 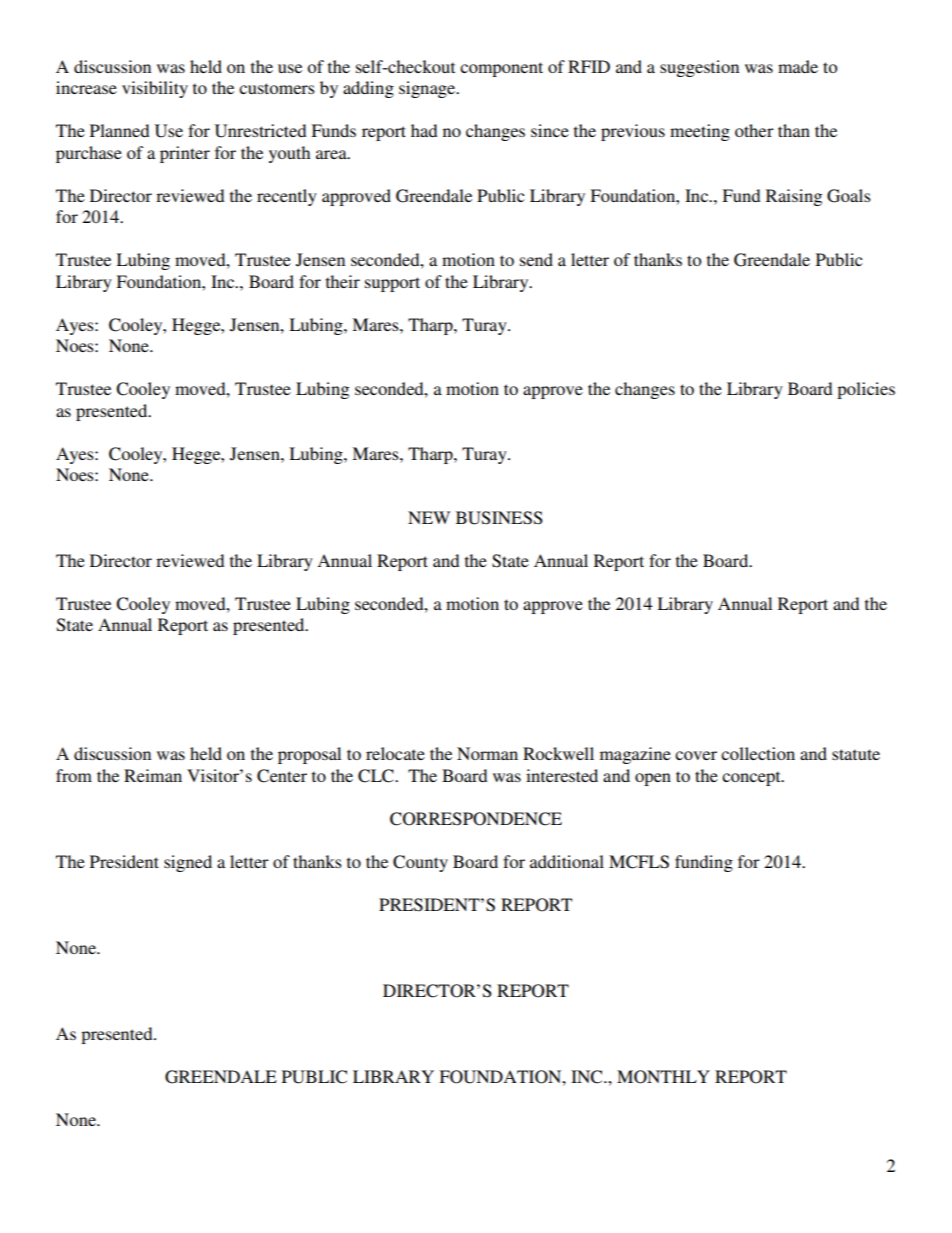 What do you see at coordinates (343, 281) in the document?
I see `their` at bounding box center [343, 281].
